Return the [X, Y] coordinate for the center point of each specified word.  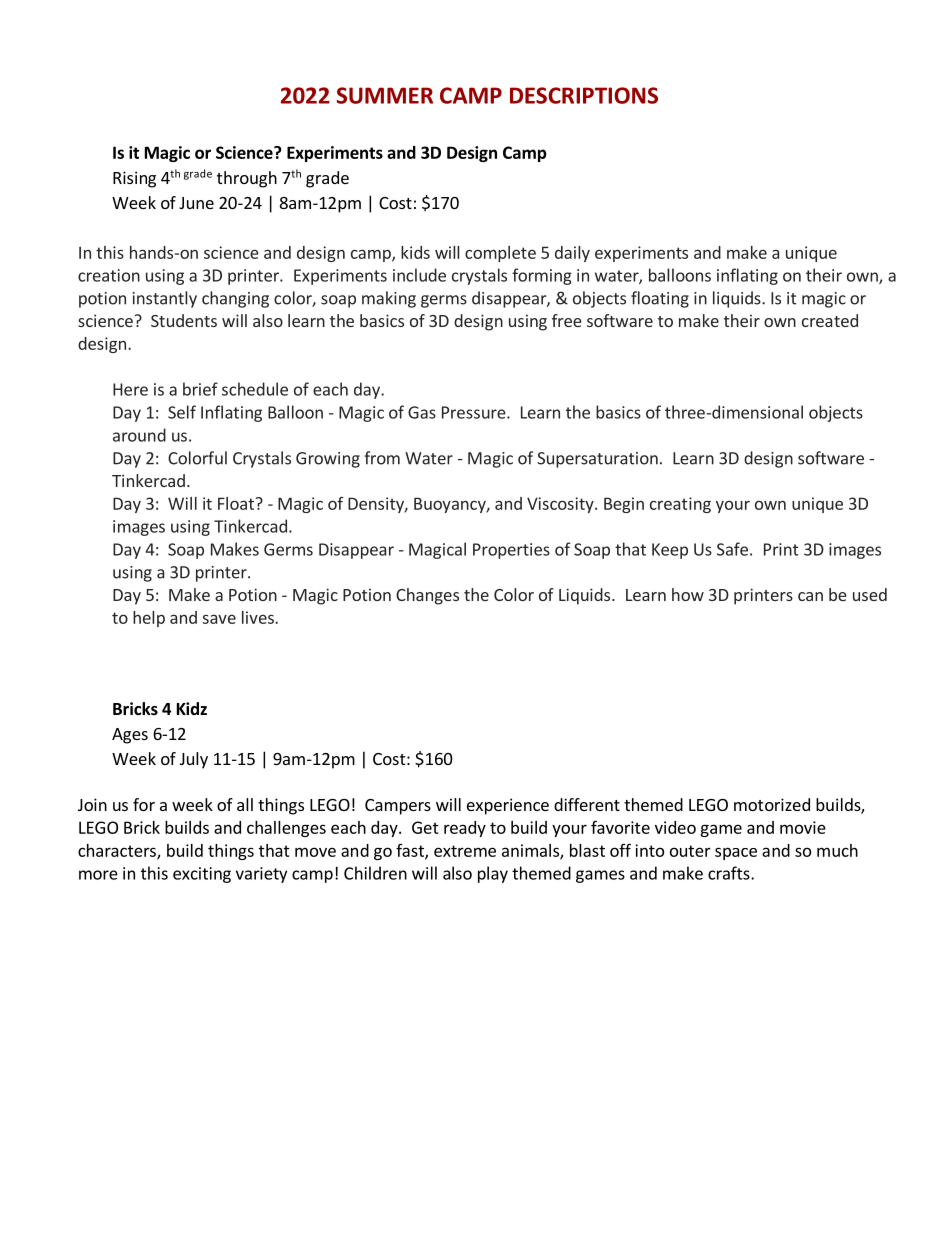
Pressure [475, 412]
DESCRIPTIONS [584, 95]
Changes [427, 596]
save [219, 619]
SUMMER [385, 95]
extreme [465, 851]
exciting [202, 875]
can [810, 596]
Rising [134, 179]
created [830, 320]
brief [200, 389]
